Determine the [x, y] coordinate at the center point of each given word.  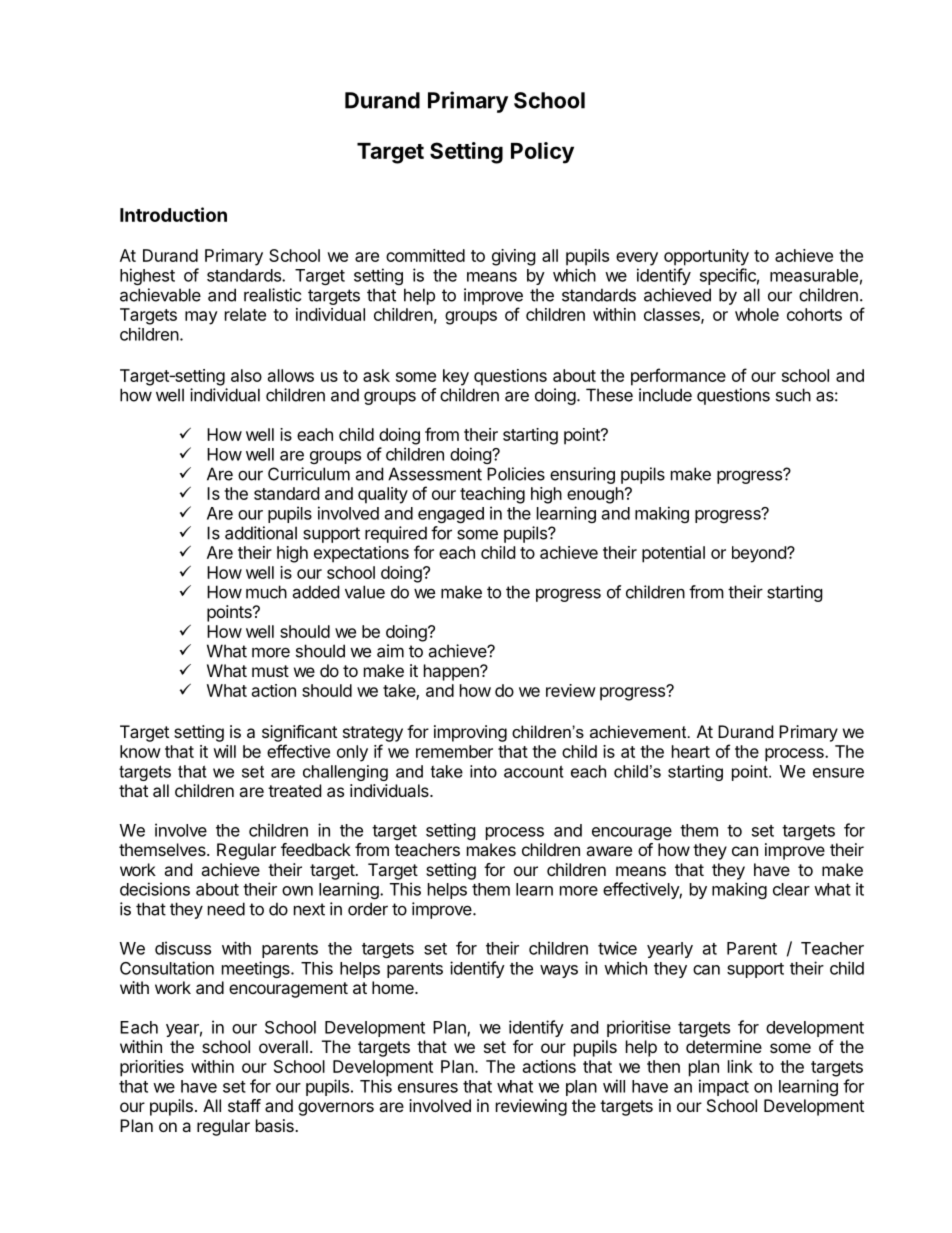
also [246, 375]
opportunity [706, 257]
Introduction [173, 214]
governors [336, 1109]
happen [452, 672]
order [368, 909]
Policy [542, 153]
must [270, 671]
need [226, 909]
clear [791, 889]
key [456, 377]
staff [244, 1105]
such [793, 395]
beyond [760, 554]
